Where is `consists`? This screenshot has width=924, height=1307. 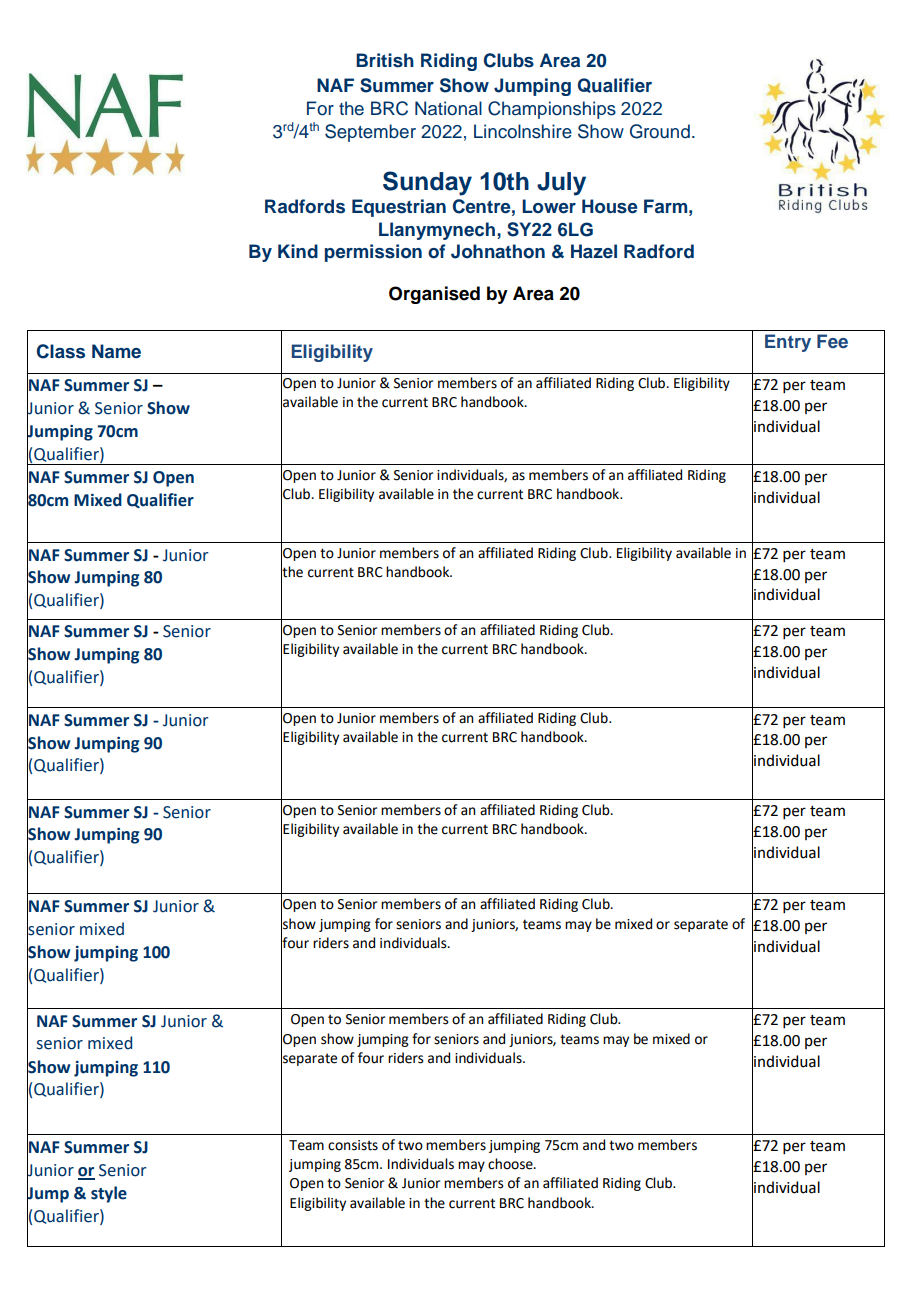
consists is located at coordinates (353, 1145).
